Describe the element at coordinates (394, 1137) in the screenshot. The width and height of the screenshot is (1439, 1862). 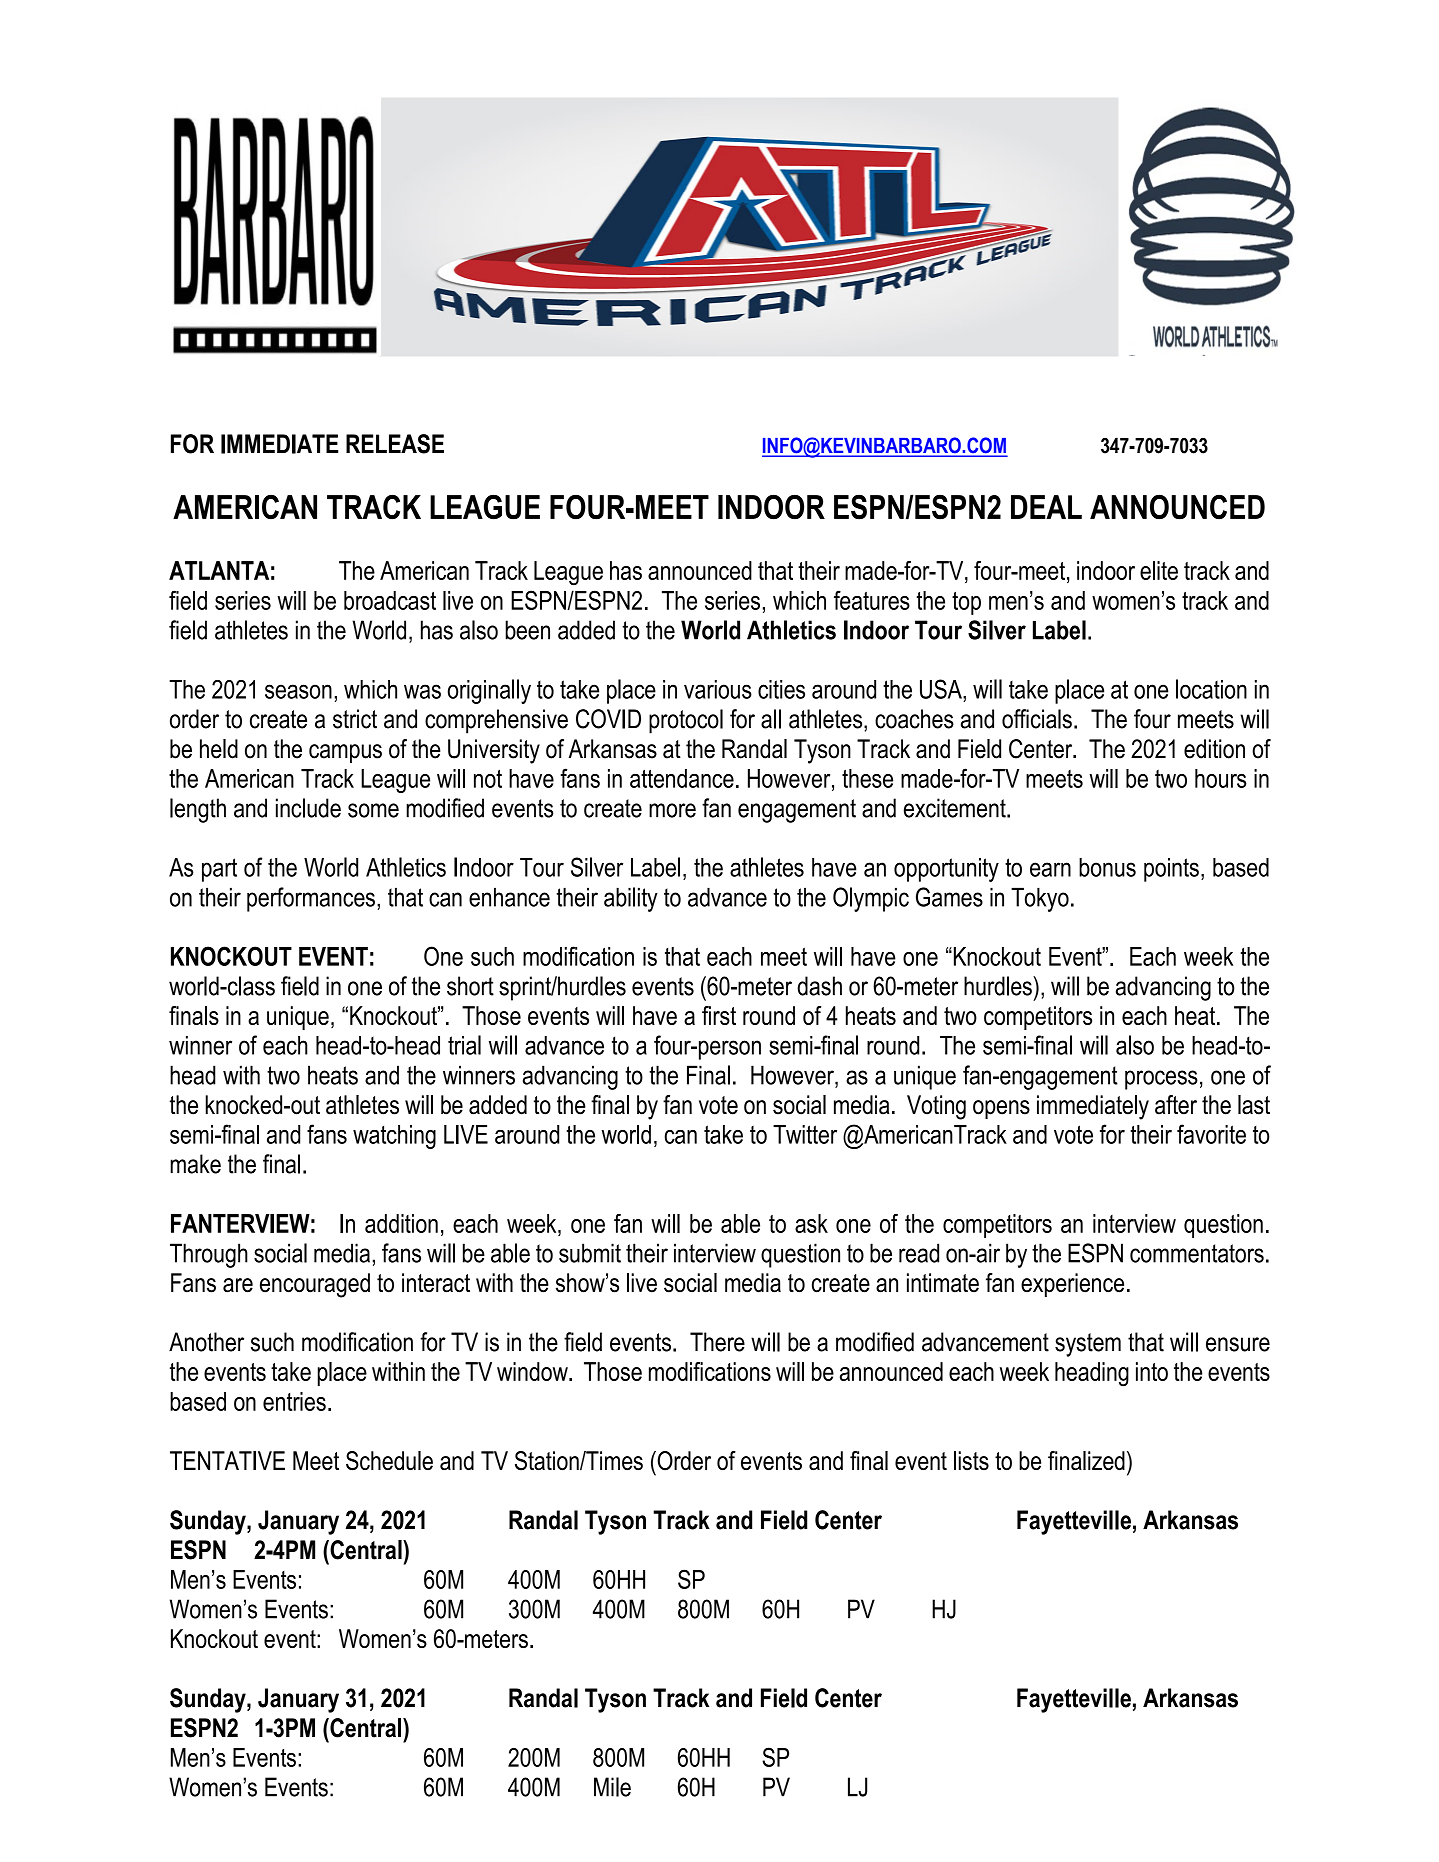
I see `watching` at that location.
